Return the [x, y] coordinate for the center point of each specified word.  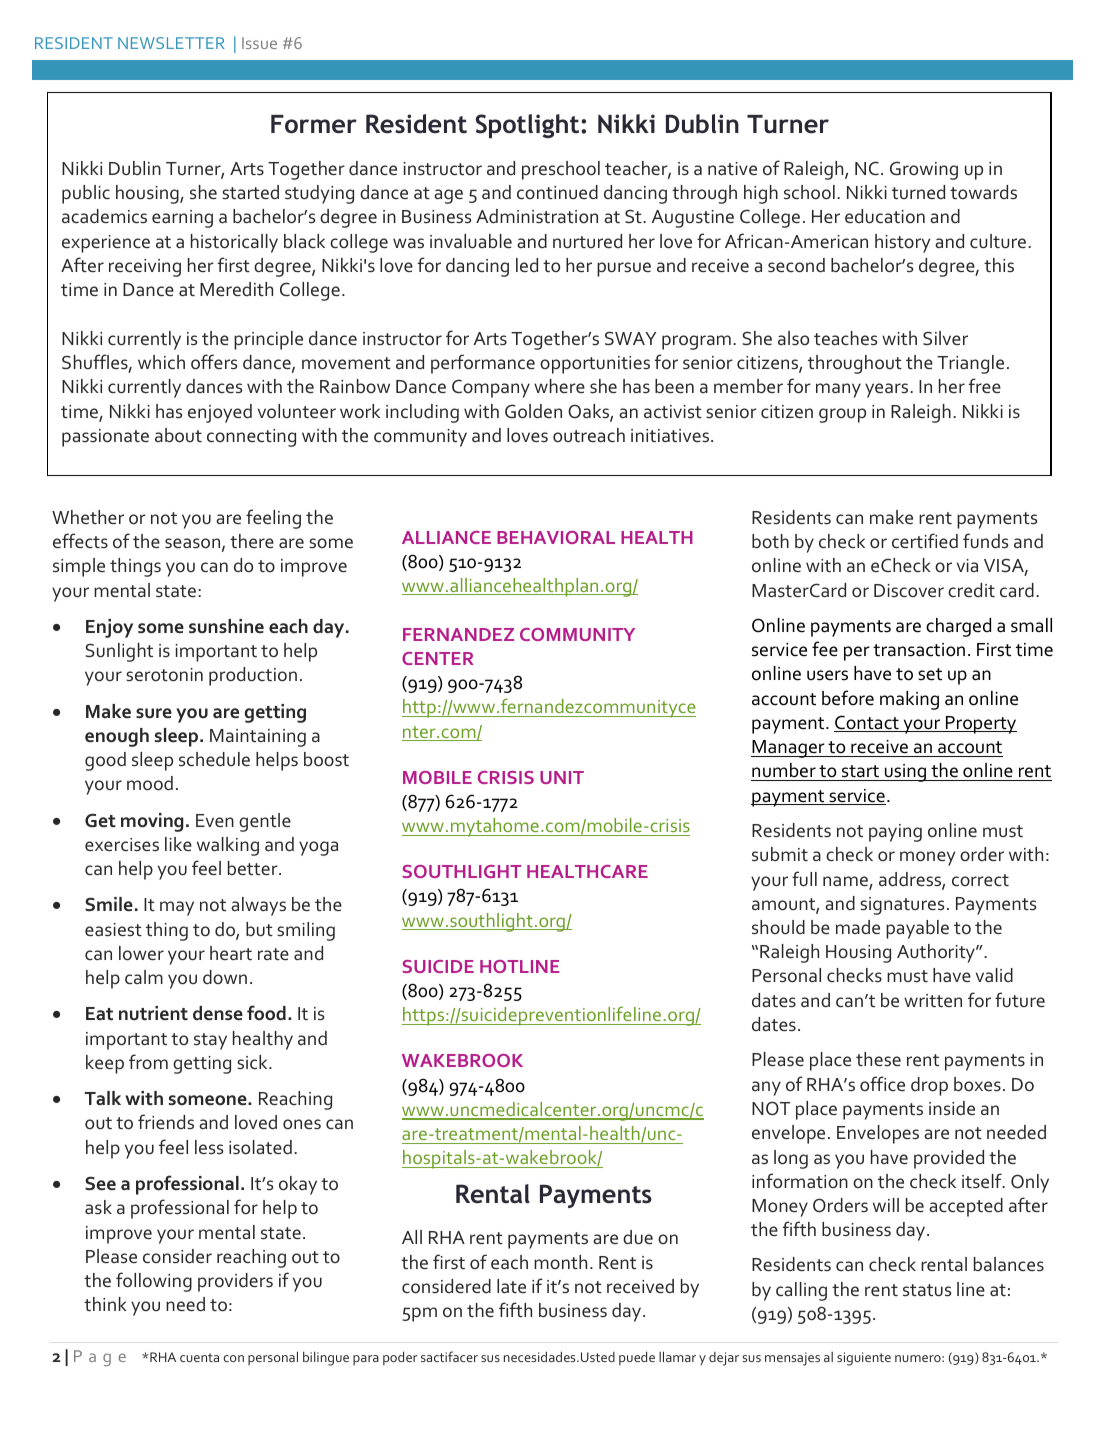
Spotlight [527, 126]
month [560, 1262]
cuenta [199, 1357]
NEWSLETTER [171, 43]
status [927, 1290]
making [909, 700]
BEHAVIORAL [556, 537]
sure [154, 713]
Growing [924, 170]
